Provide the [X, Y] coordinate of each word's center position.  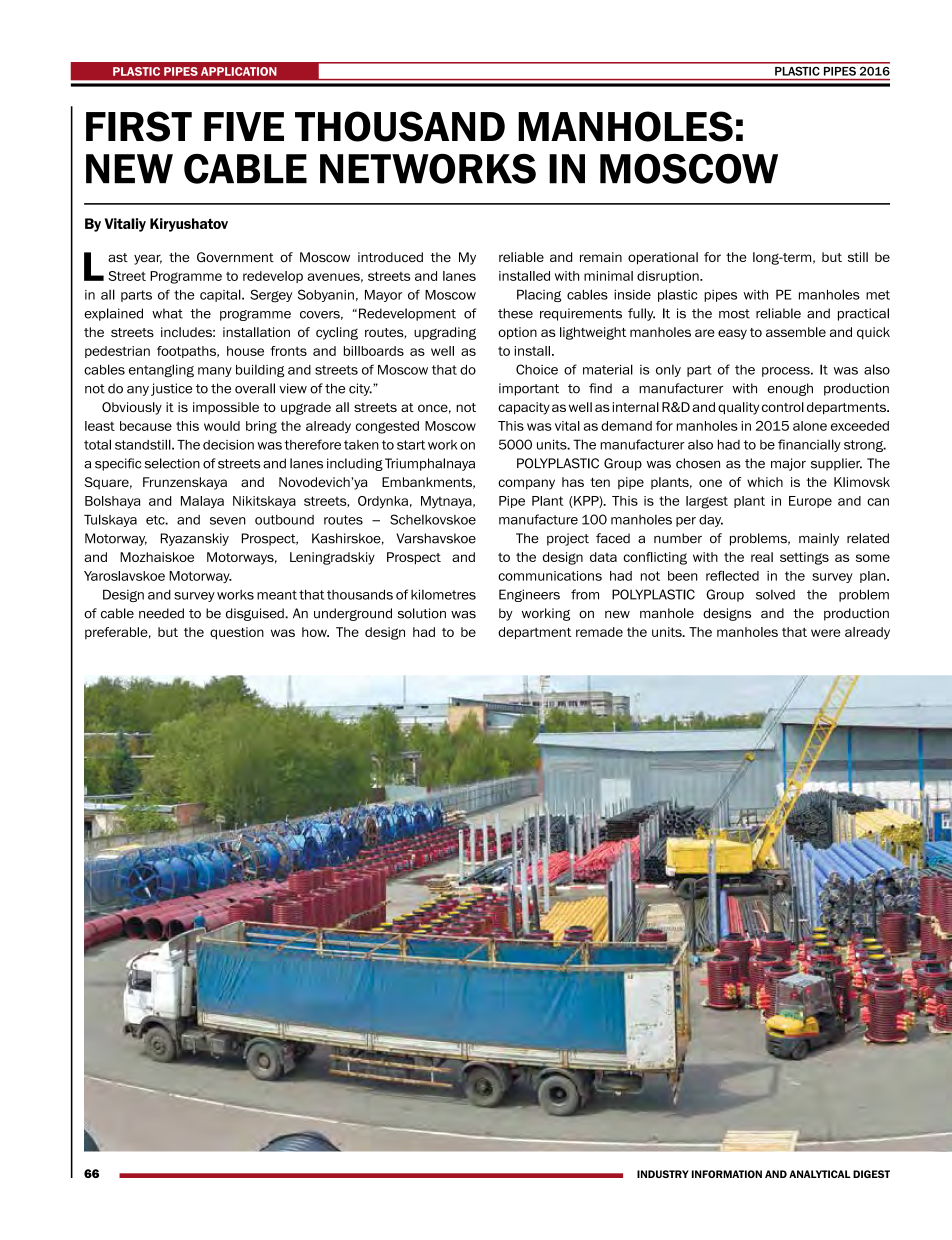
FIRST [139, 126]
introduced [390, 257]
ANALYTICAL [820, 1174]
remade [599, 632]
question [237, 633]
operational [663, 258]
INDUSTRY [663, 1174]
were [826, 633]
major [788, 464]
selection [172, 463]
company [526, 484]
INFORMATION [727, 1174]
